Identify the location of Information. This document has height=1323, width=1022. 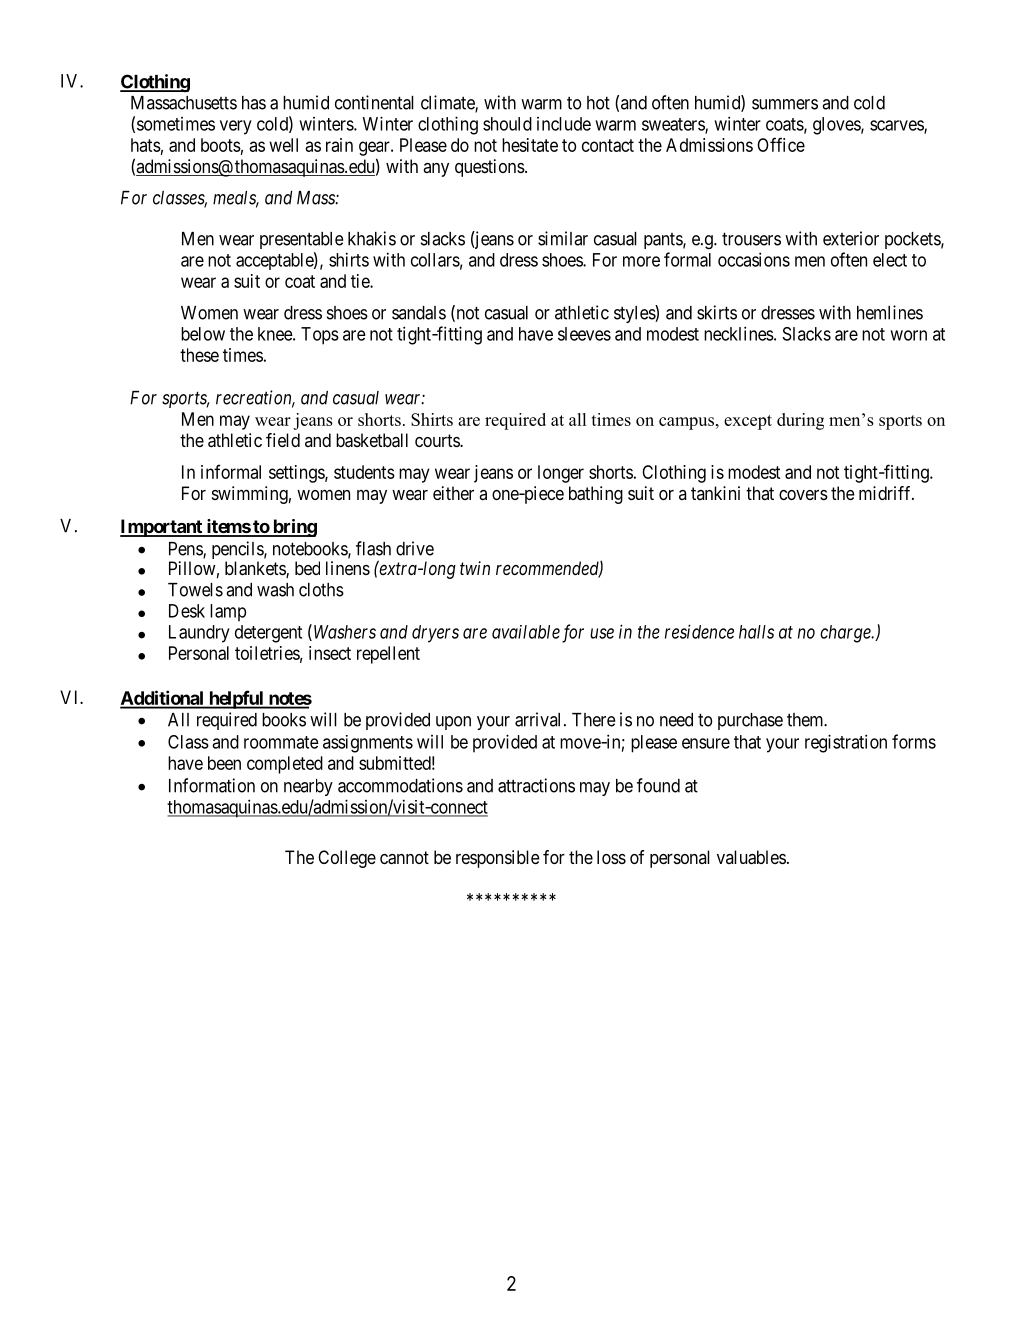
(212, 785).
